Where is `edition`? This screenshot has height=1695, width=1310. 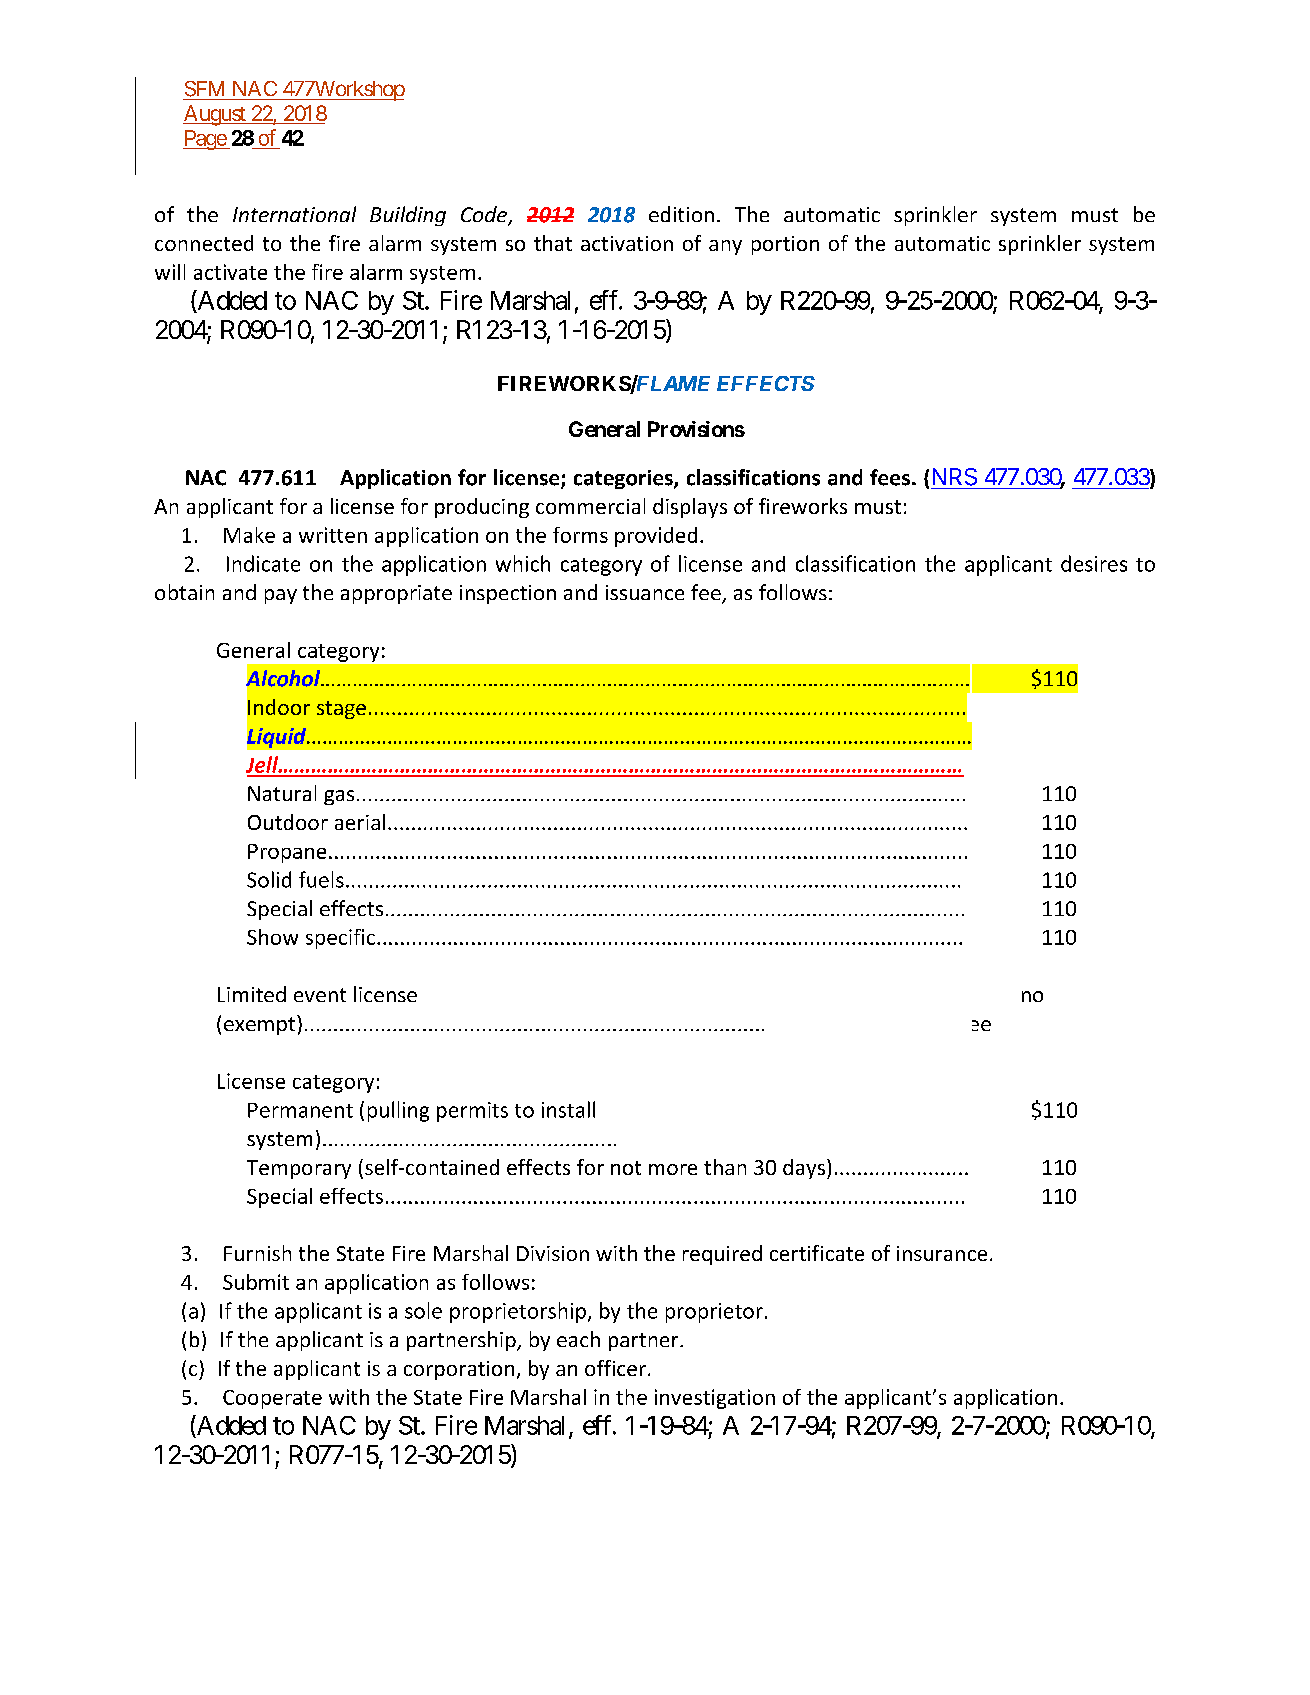
edition is located at coordinates (681, 214).
